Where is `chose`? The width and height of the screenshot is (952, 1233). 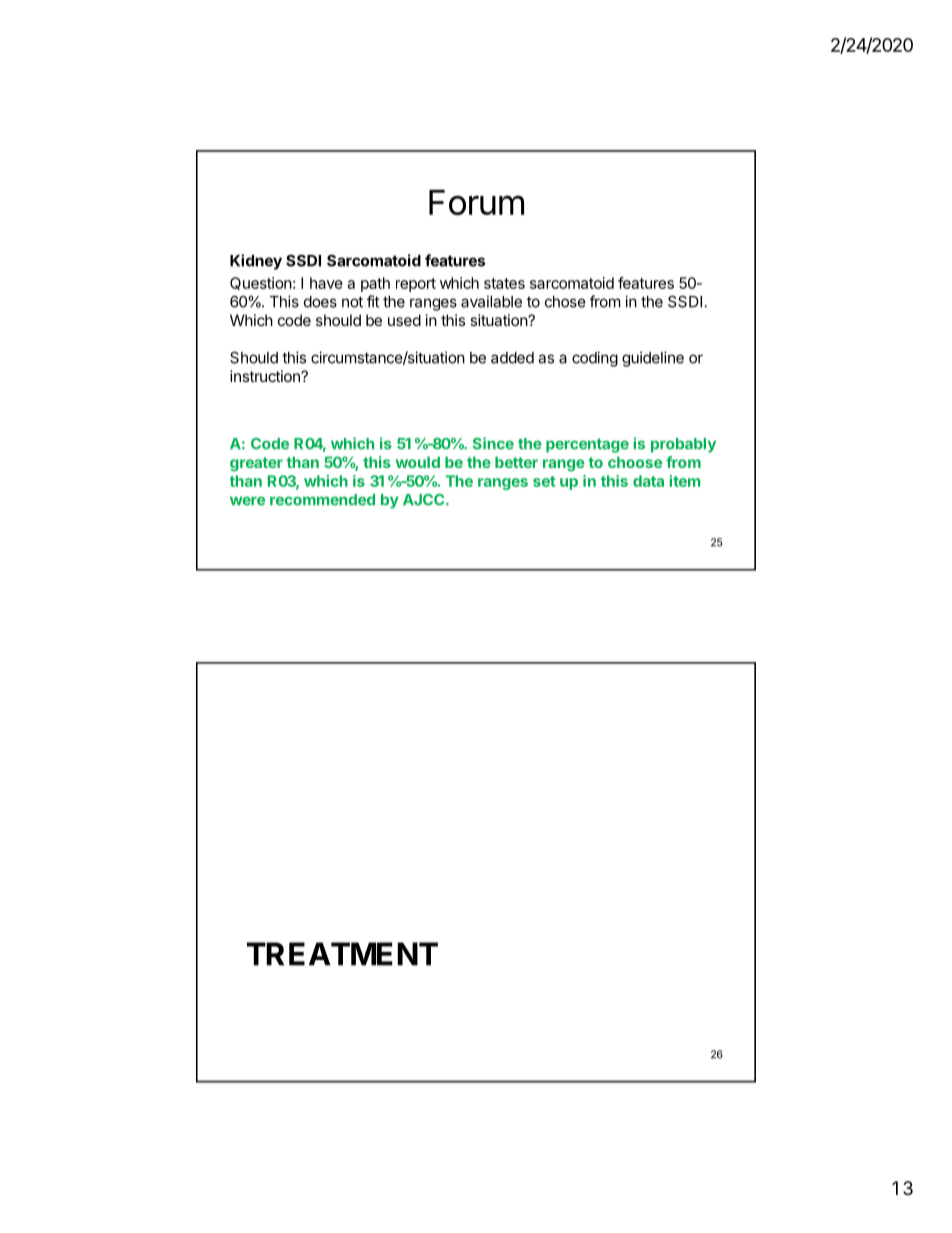
chose is located at coordinates (565, 302).
